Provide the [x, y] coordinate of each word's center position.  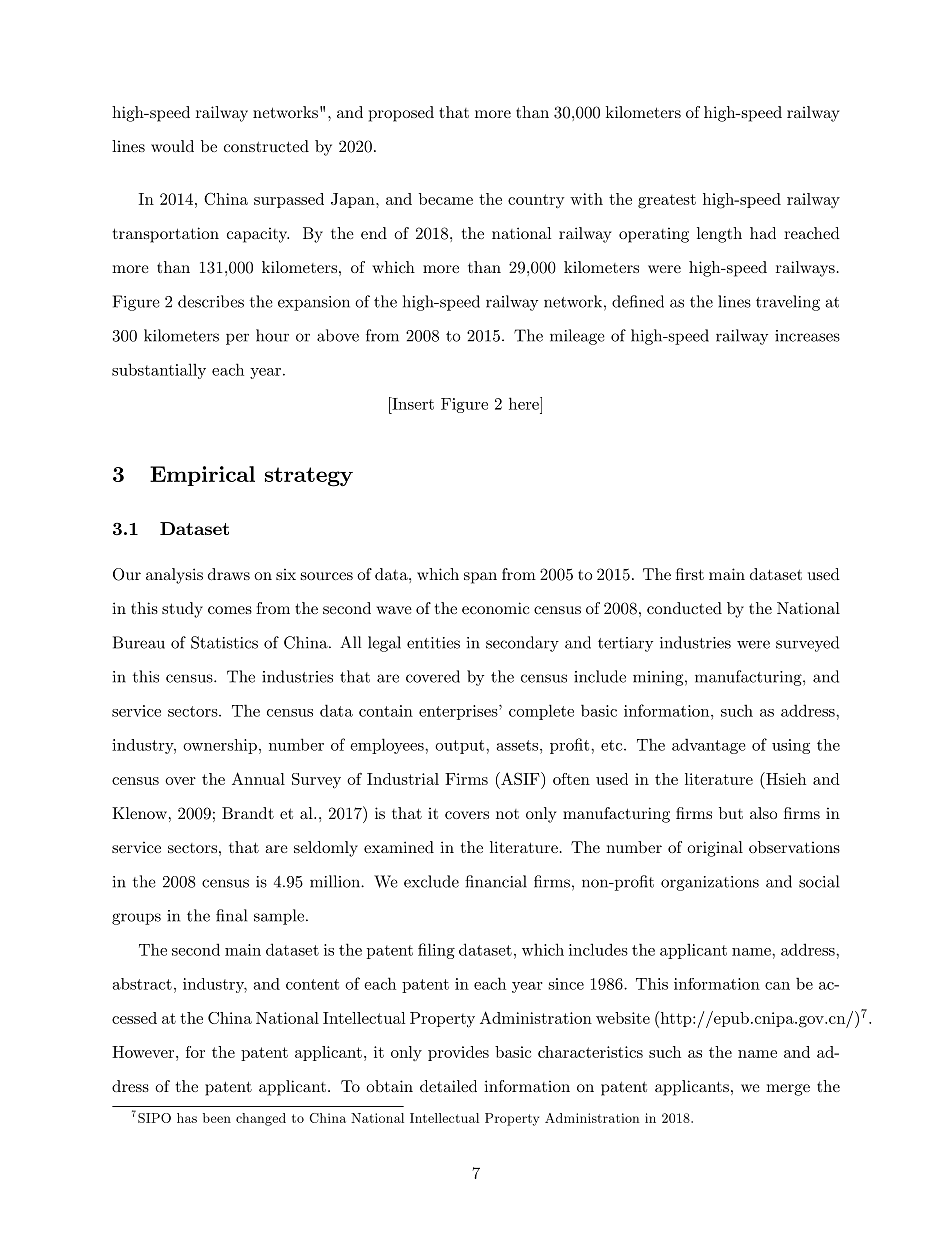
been [217, 1118]
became [446, 199]
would [172, 146]
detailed [448, 1086]
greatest [667, 201]
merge [788, 1090]
